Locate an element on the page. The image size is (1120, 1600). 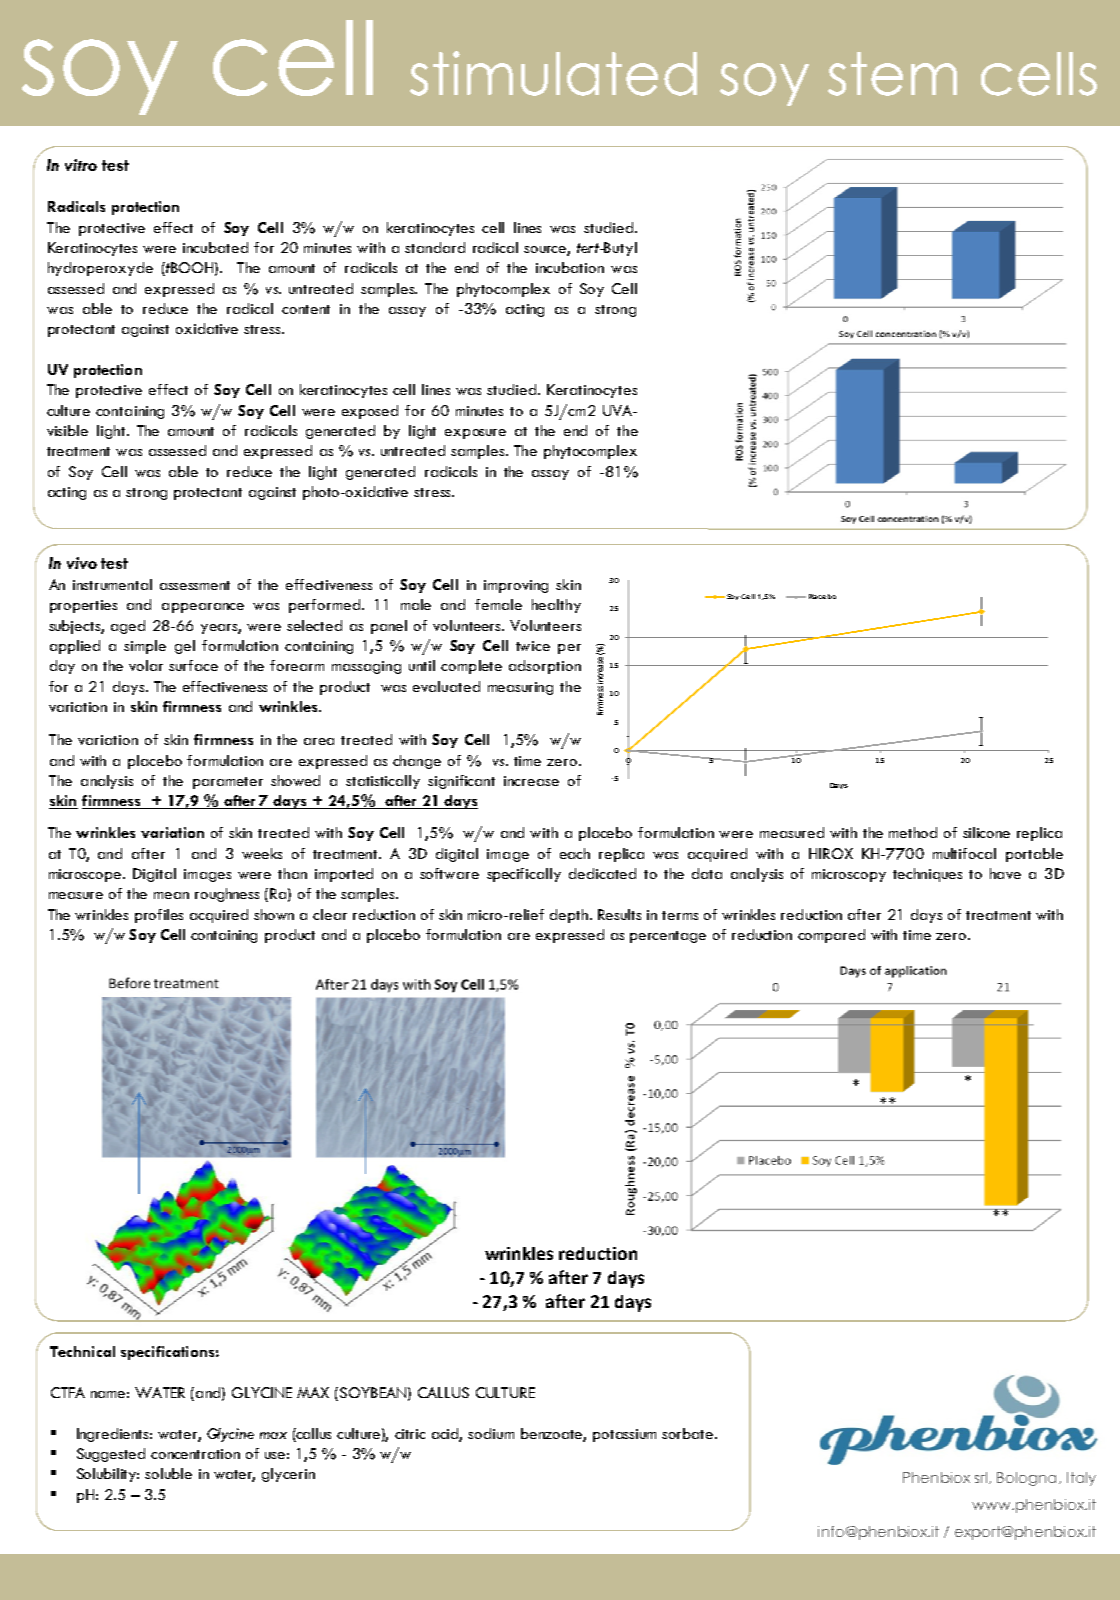
each is located at coordinates (575, 853).
